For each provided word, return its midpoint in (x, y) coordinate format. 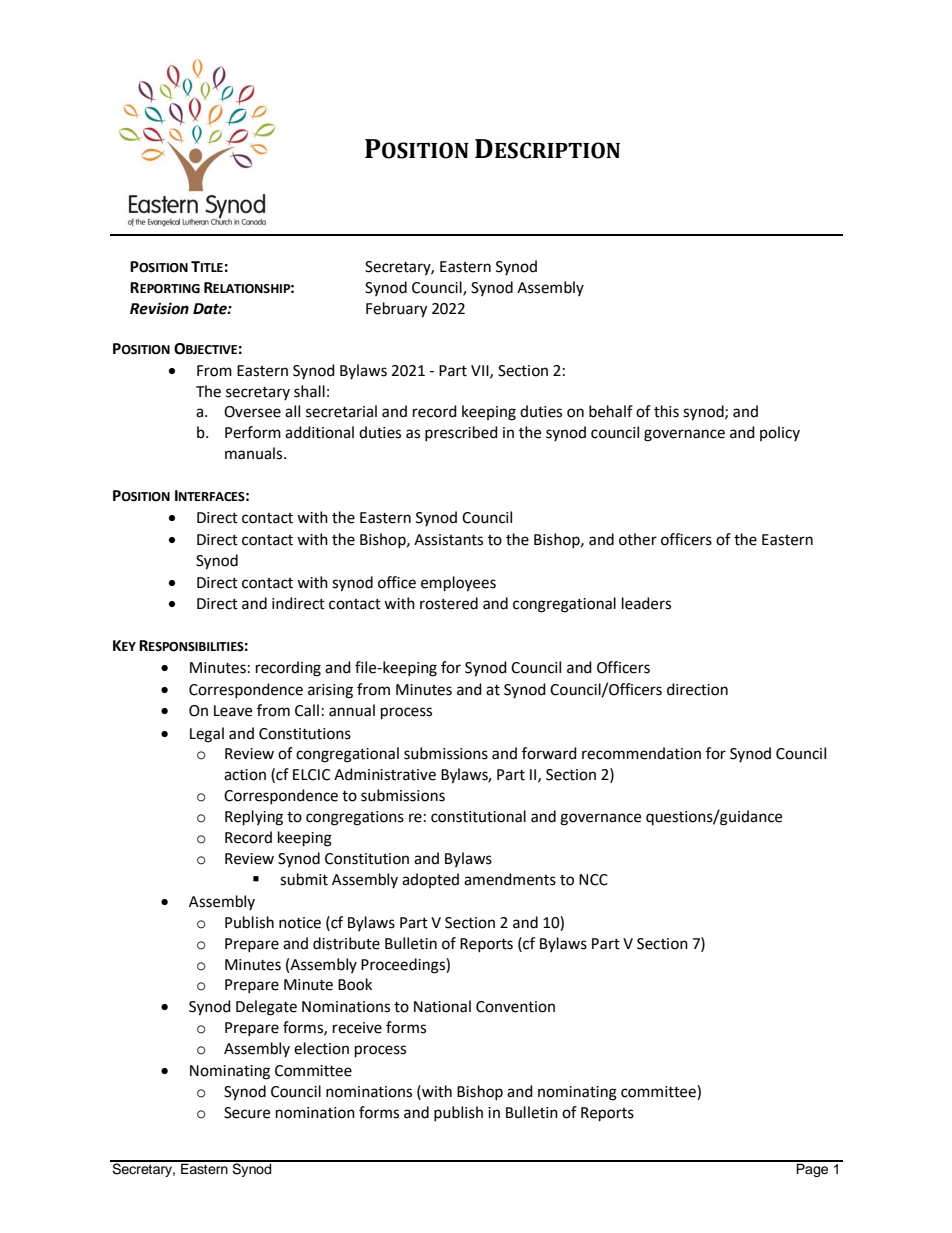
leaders (646, 603)
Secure (247, 1113)
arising (330, 691)
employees (458, 584)
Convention (515, 1007)
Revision (159, 308)
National (442, 1006)
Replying (254, 818)
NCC (593, 880)
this (666, 411)
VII (481, 371)
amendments (510, 879)
